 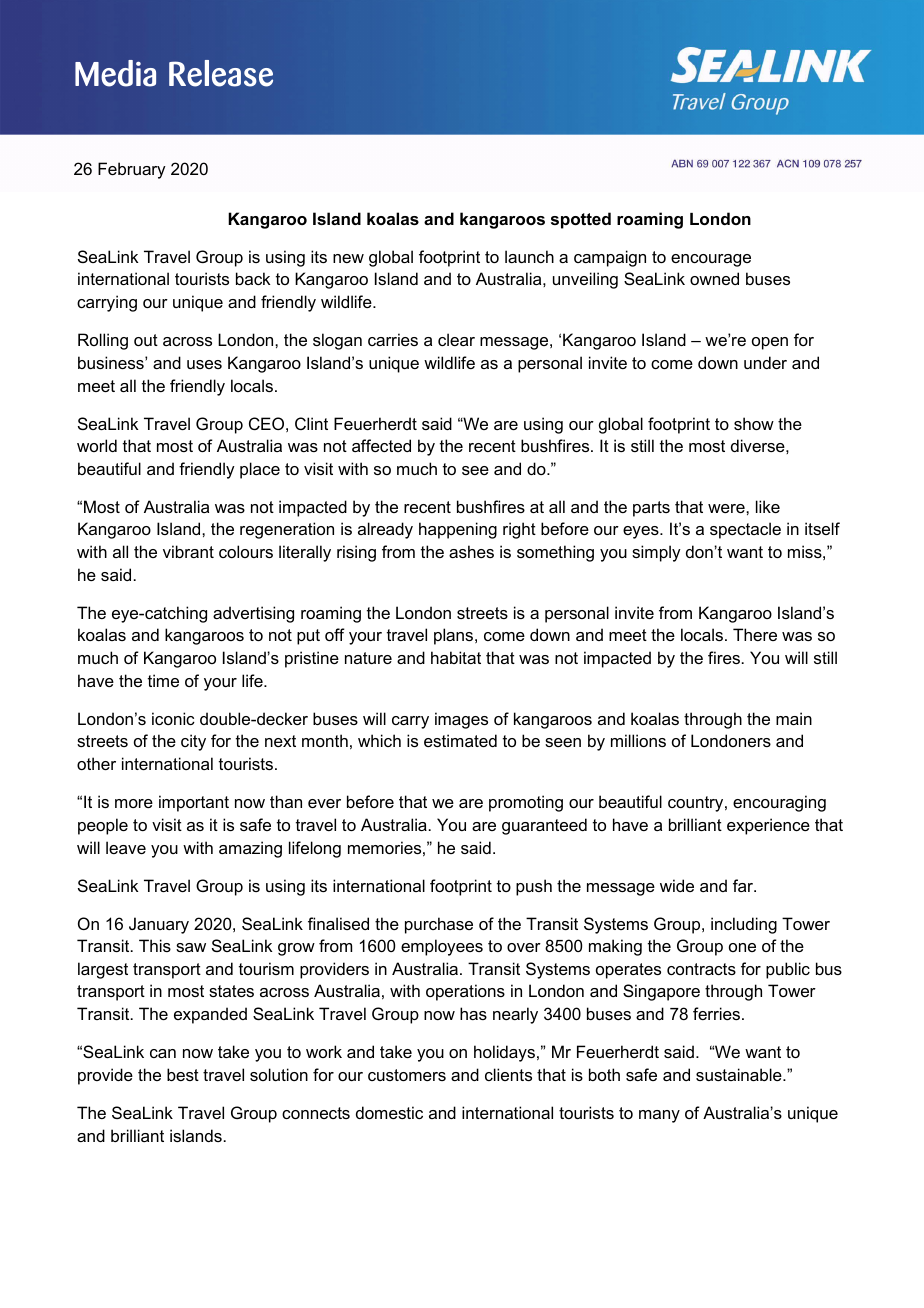 I want to click on important, so click(x=194, y=803).
